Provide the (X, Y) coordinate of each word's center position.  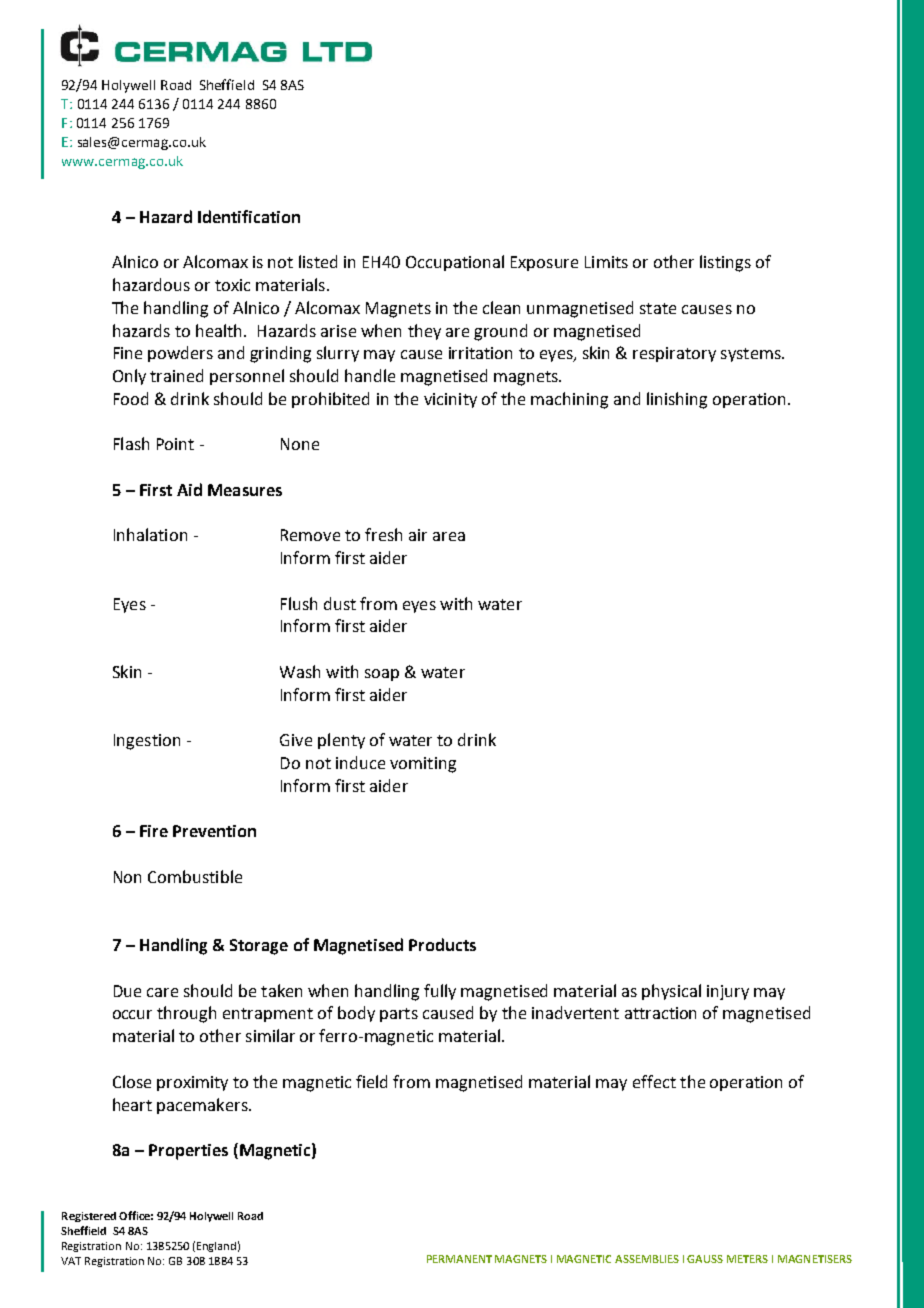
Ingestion (147, 742)
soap (382, 675)
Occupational (455, 263)
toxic (232, 285)
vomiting (423, 765)
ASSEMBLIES (647, 1259)
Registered (89, 1217)
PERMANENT (459, 1259)
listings (725, 263)
